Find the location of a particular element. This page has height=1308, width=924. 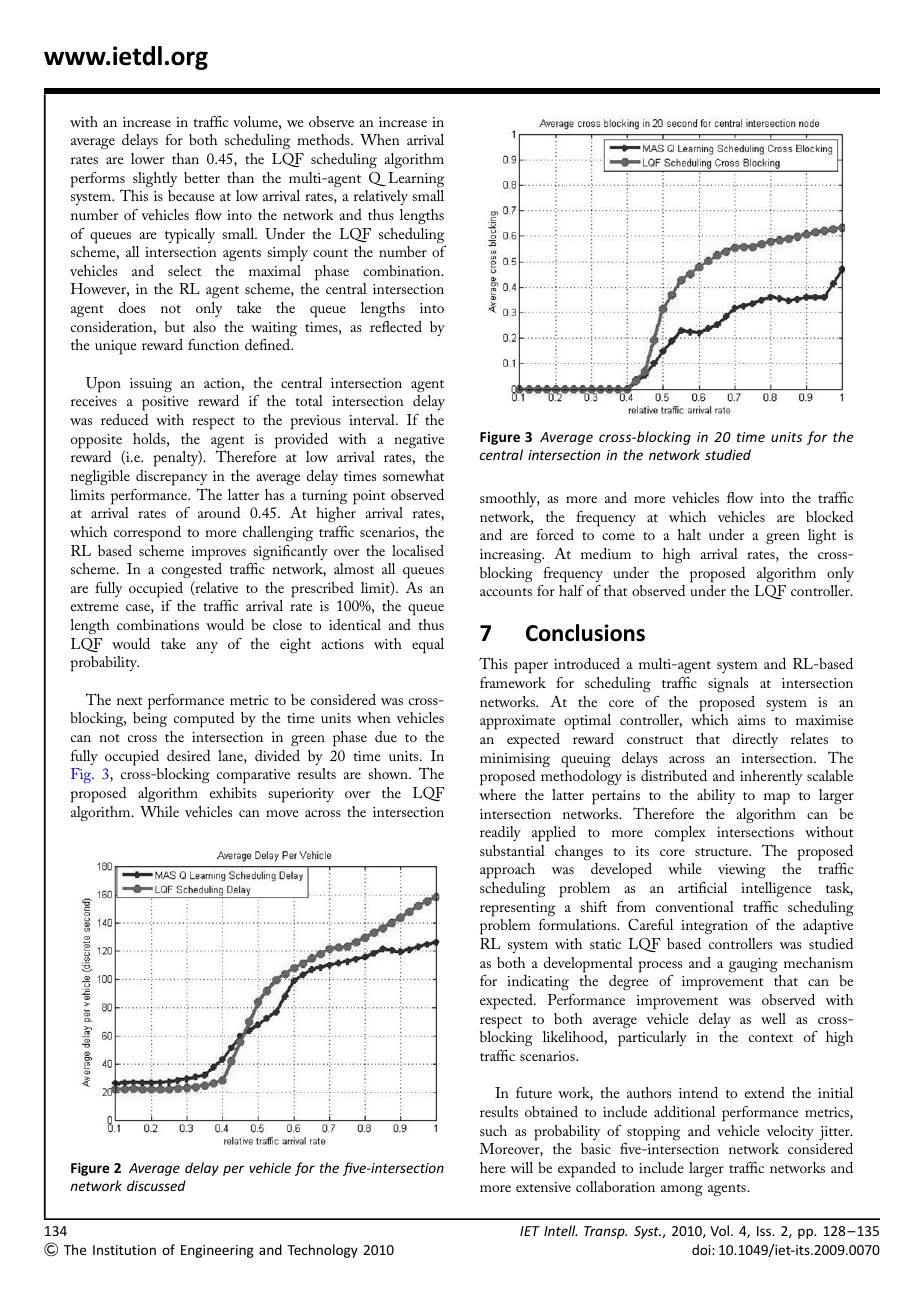

better is located at coordinates (202, 177).
